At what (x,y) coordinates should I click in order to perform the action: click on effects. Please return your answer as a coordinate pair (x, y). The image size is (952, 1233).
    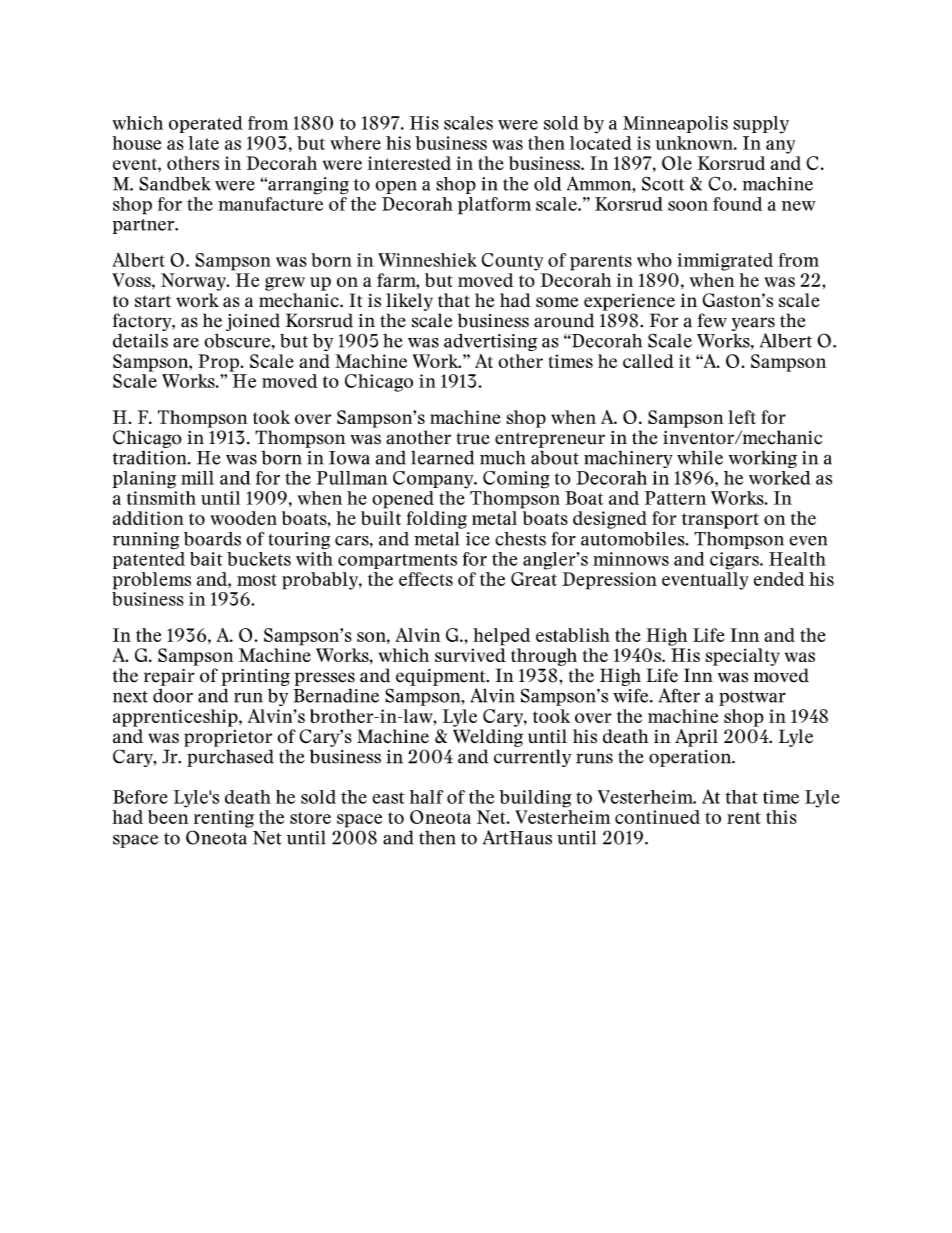
    Looking at the image, I should click on (426, 579).
